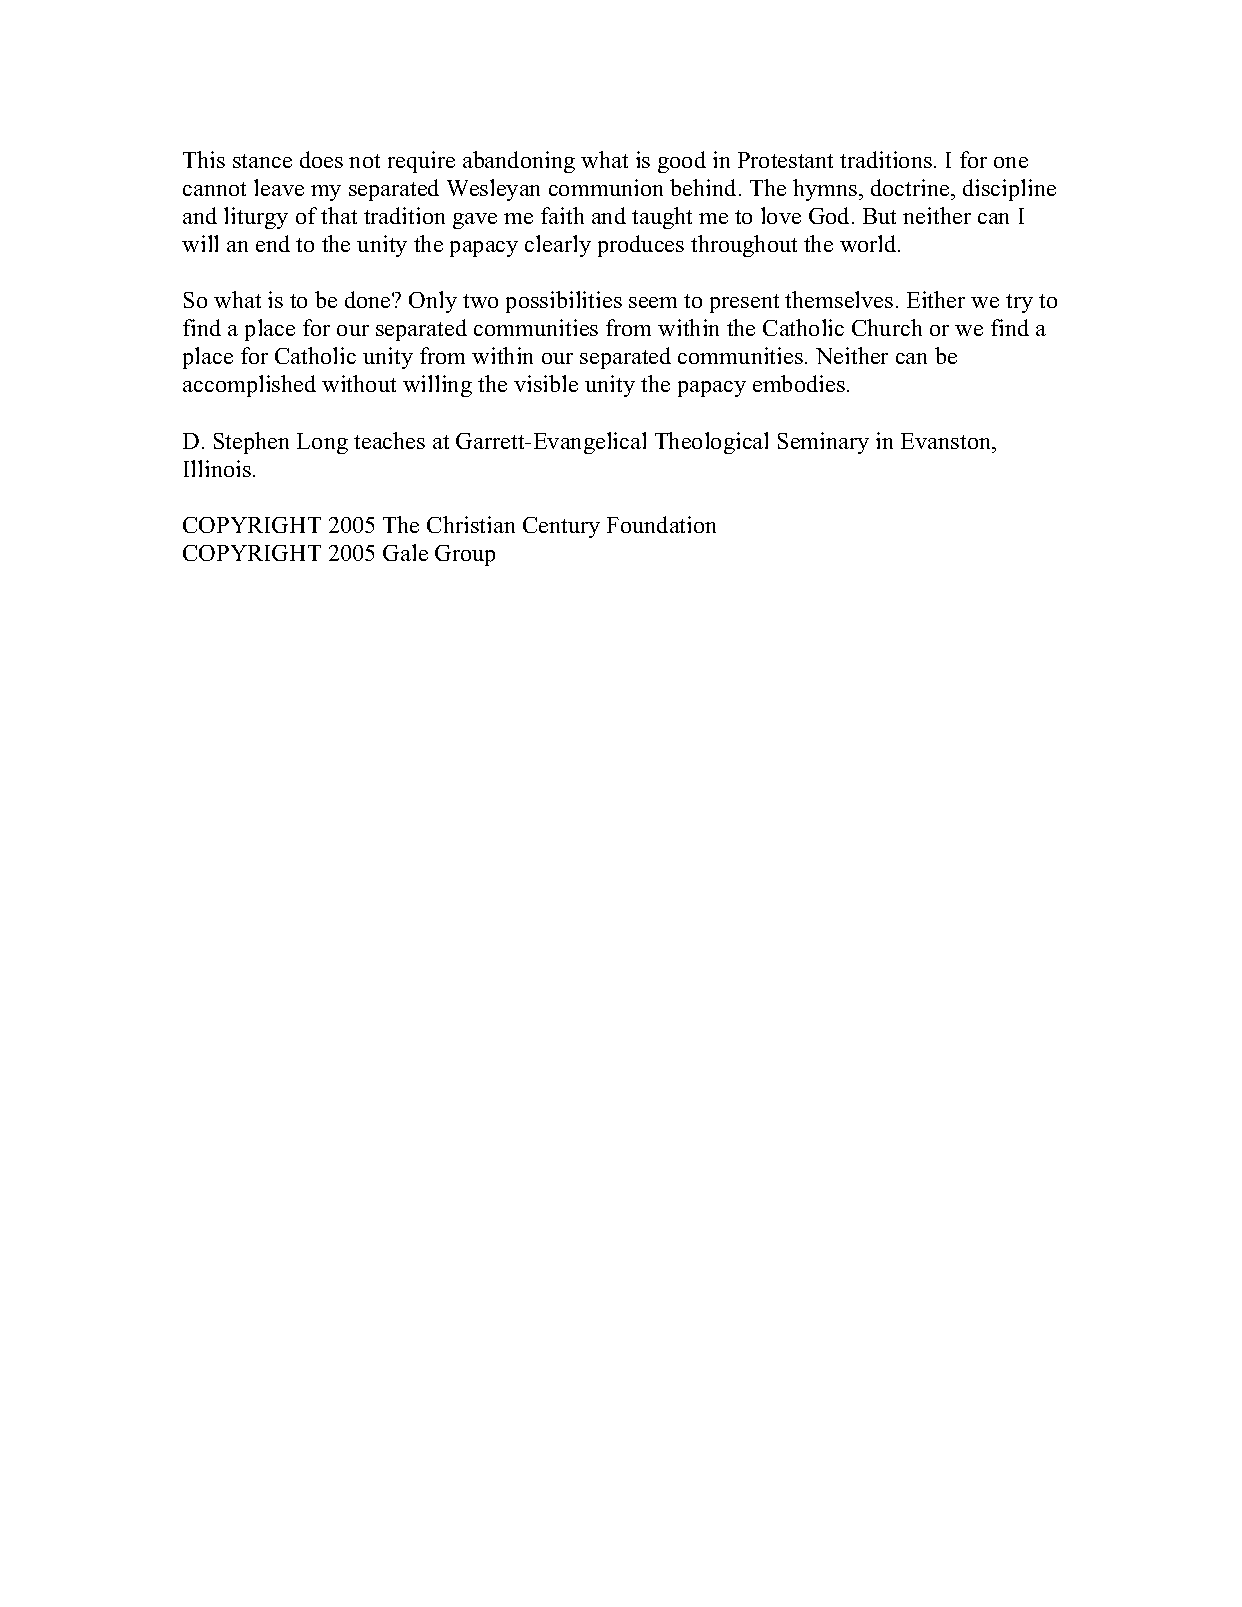  Describe the element at coordinates (887, 327) in the document. I see `Church` at that location.
